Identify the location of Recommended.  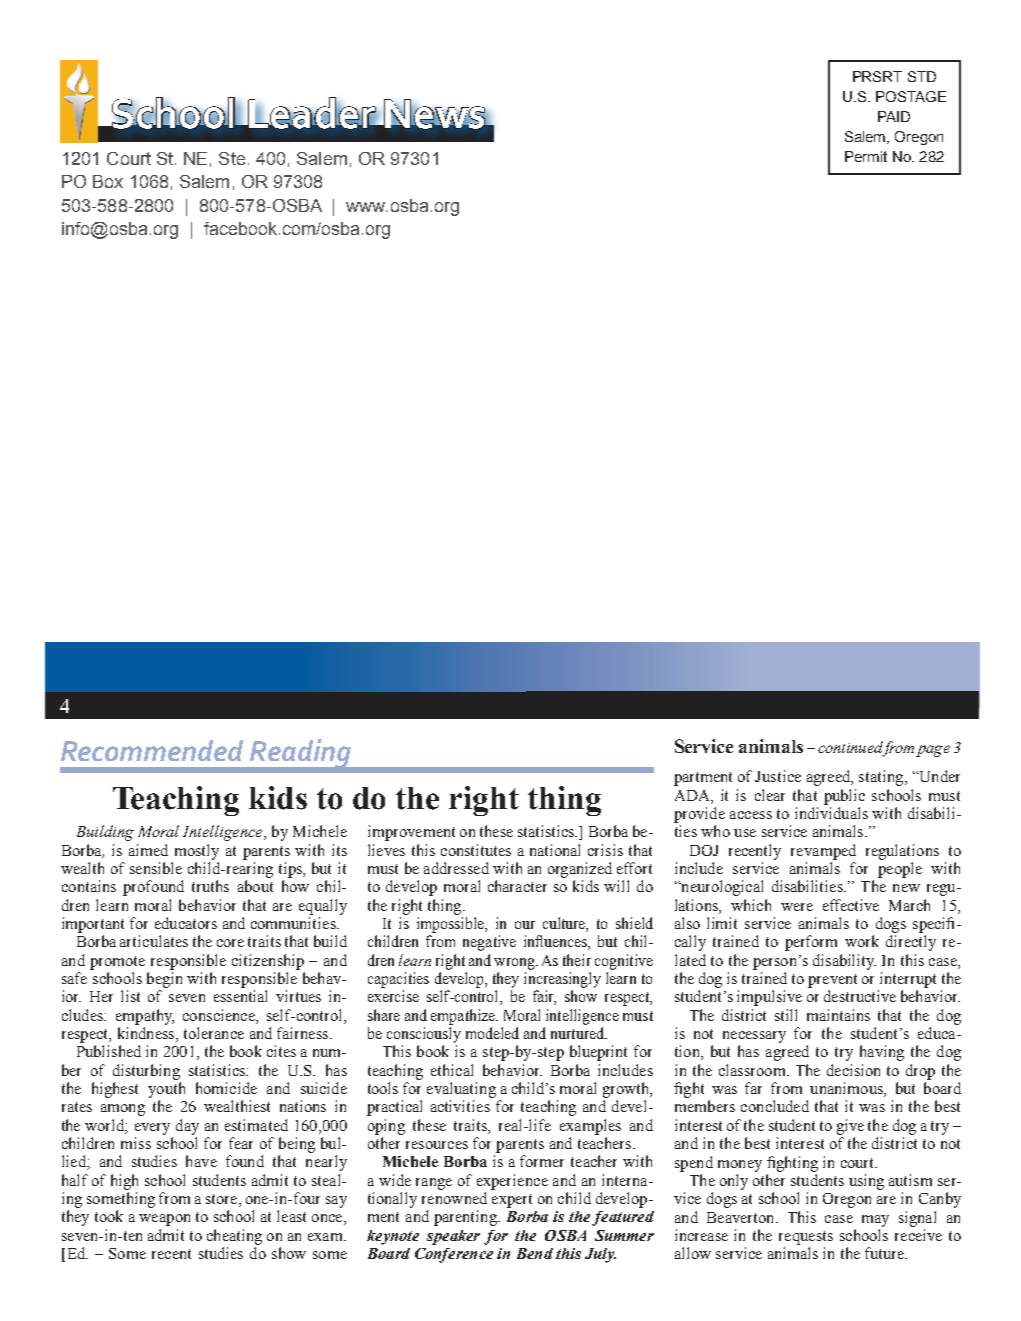
(152, 750).
